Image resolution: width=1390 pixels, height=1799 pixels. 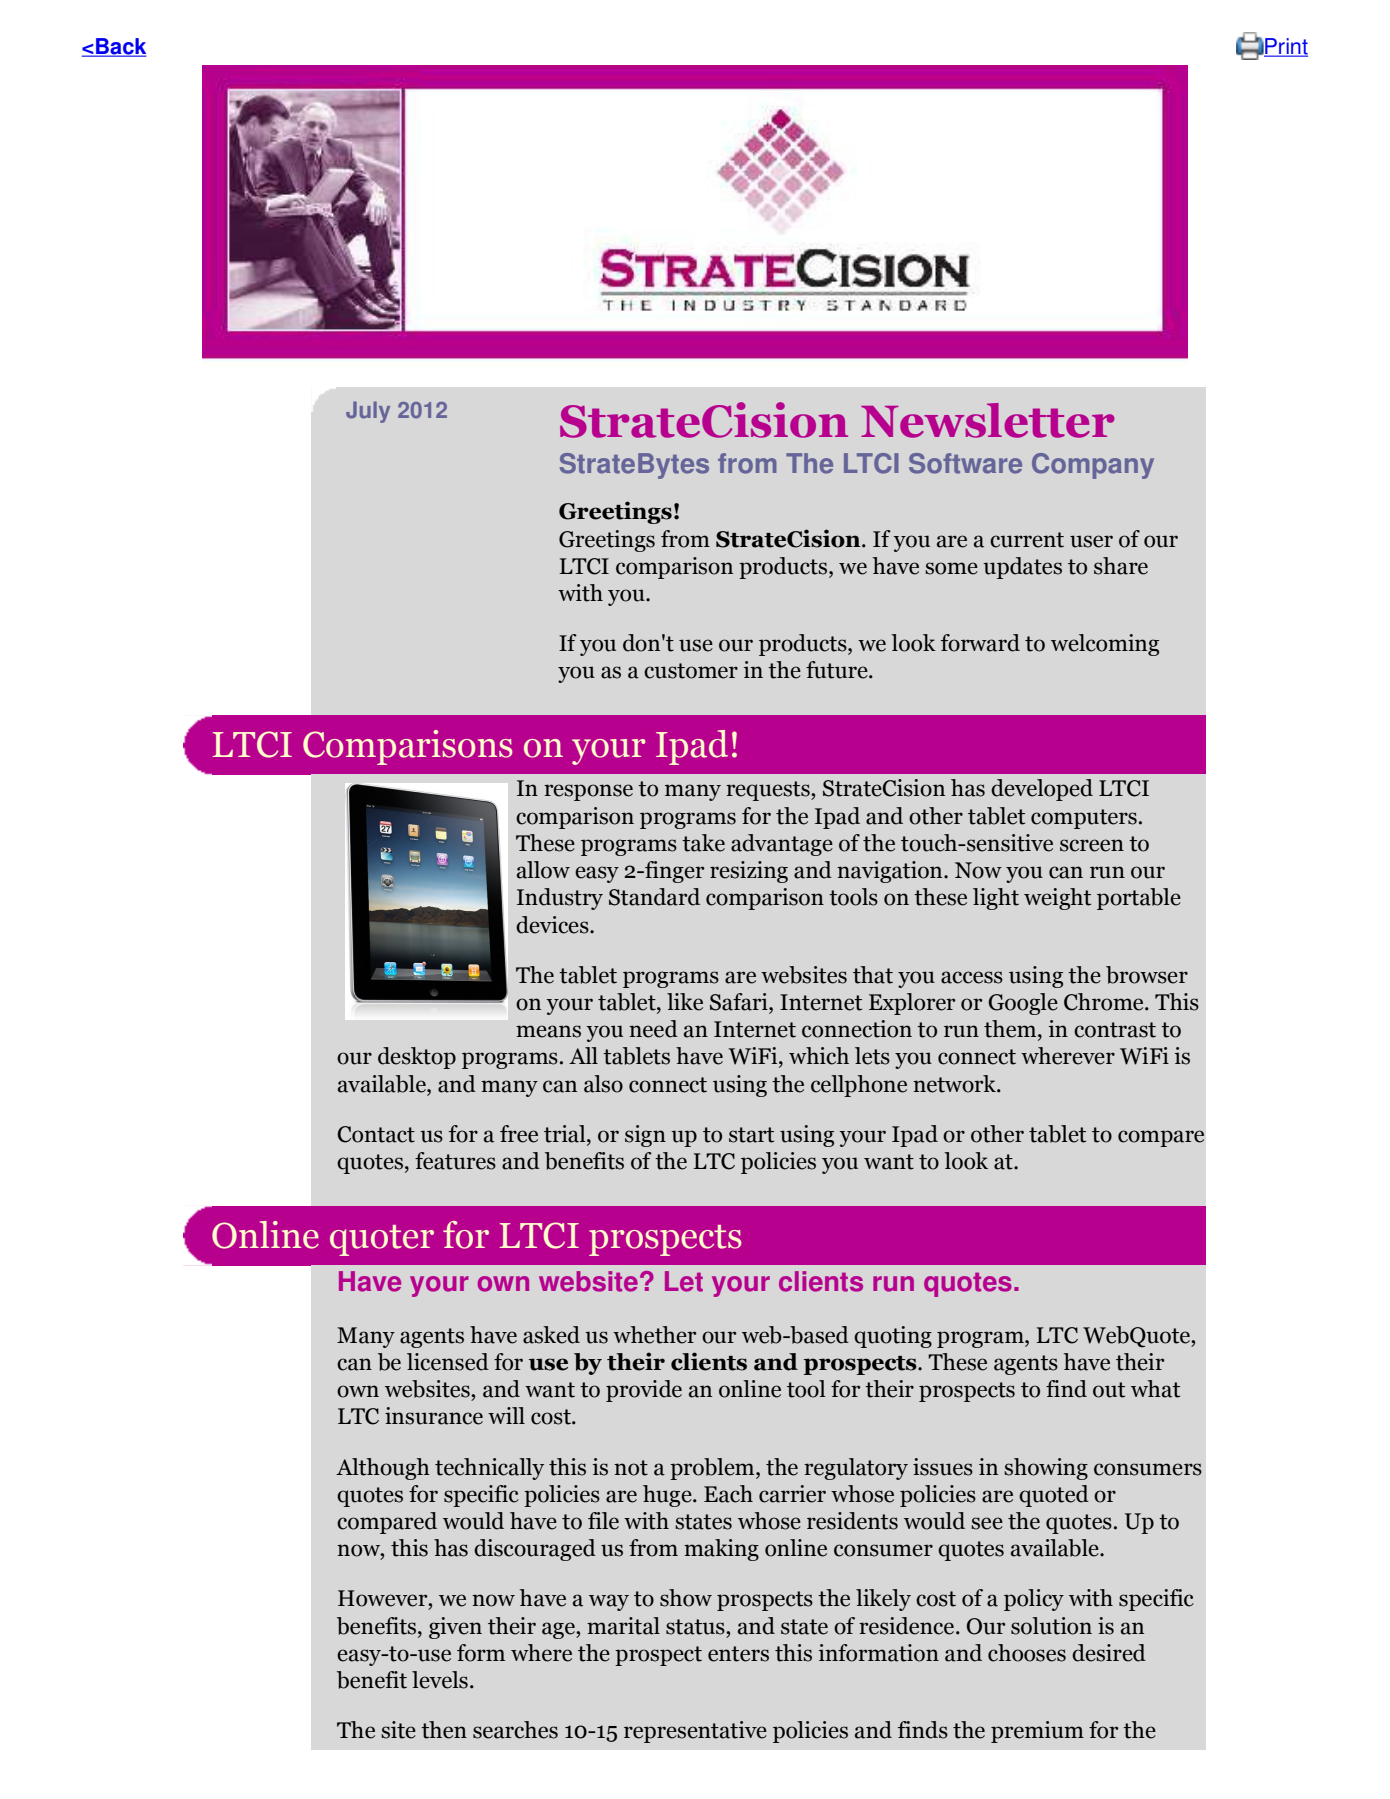 I want to click on network, so click(x=955, y=1084).
